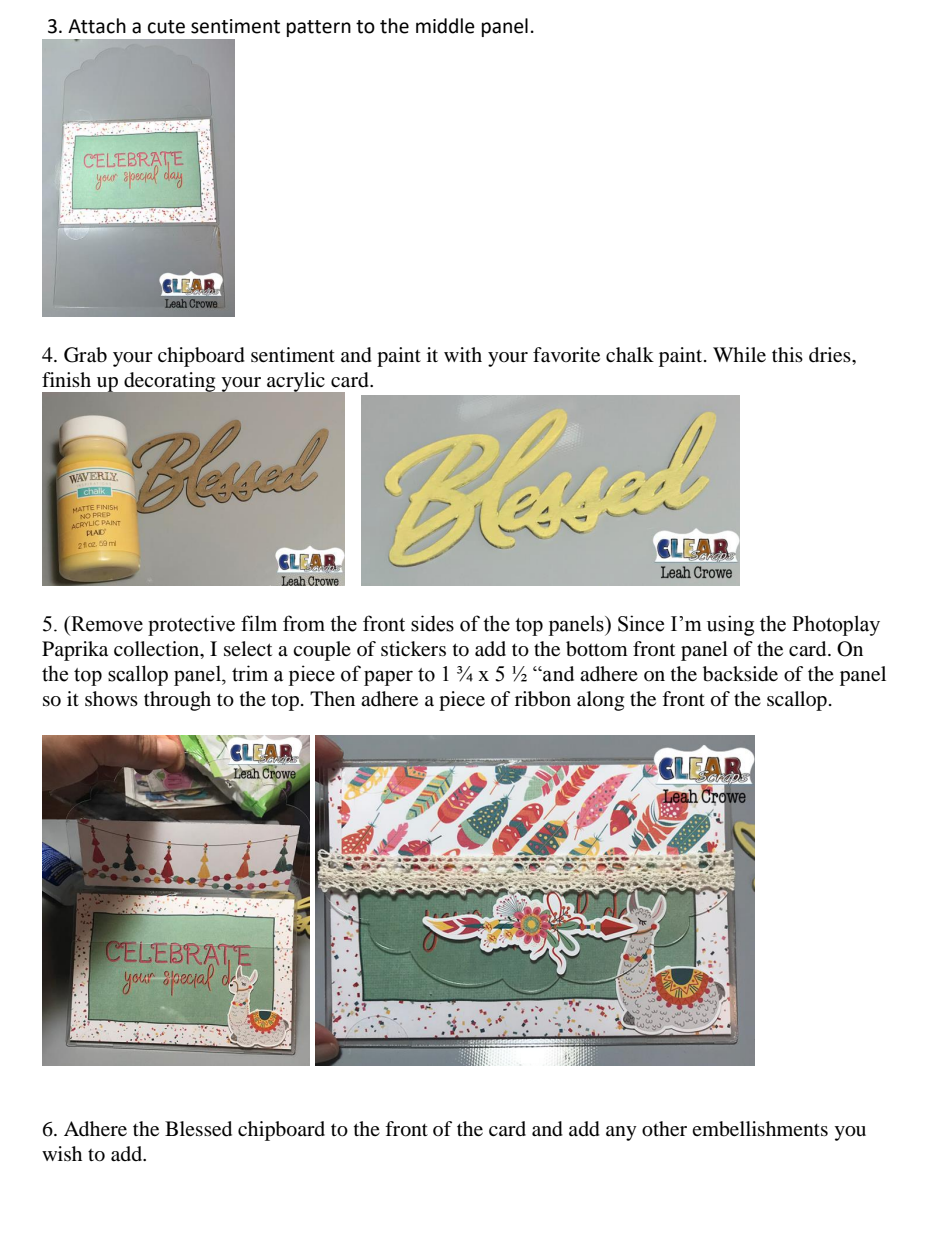 The width and height of the screenshot is (952, 1233). What do you see at coordinates (740, 674) in the screenshot?
I see `backside` at bounding box center [740, 674].
